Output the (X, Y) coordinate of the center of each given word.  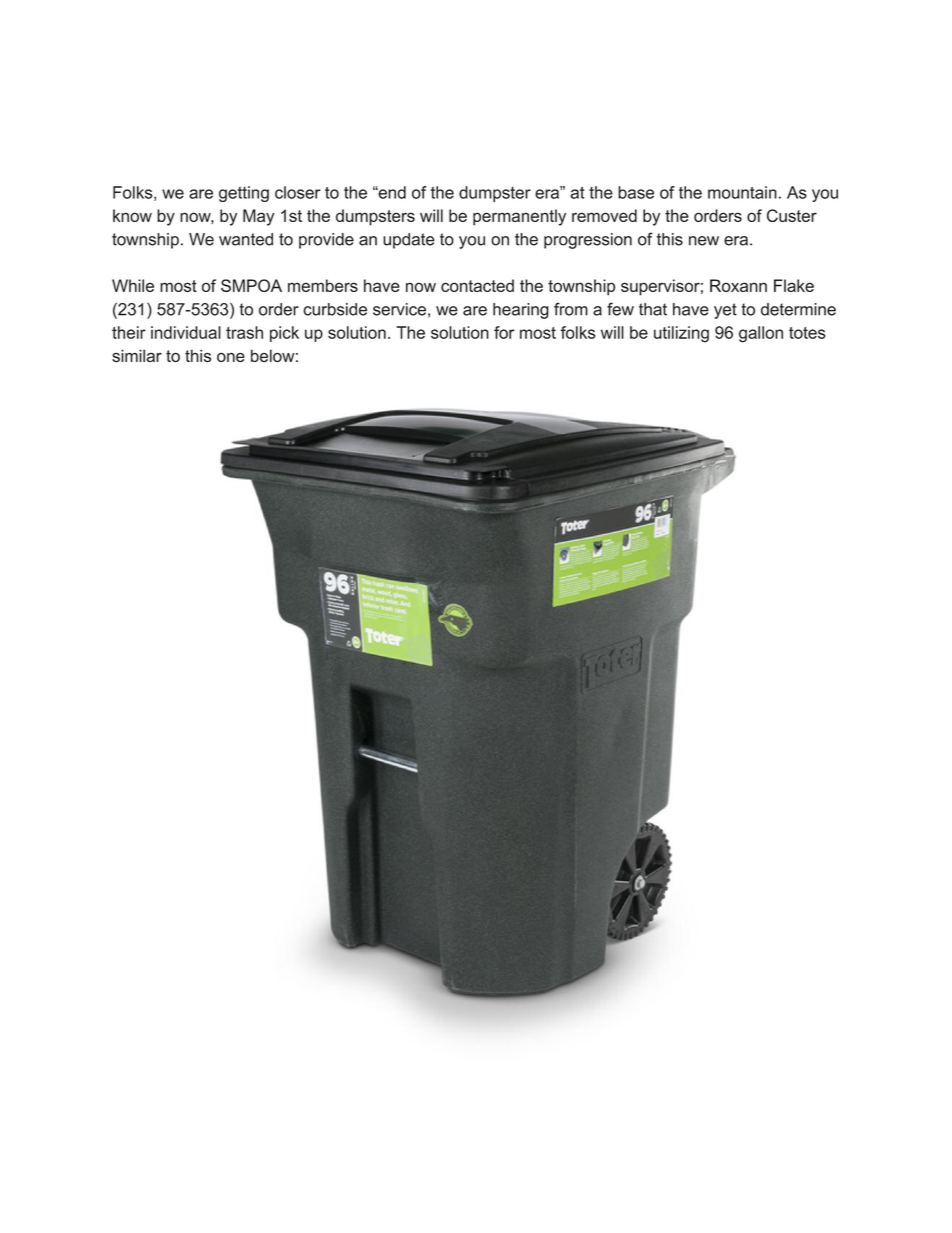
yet (725, 311)
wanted (246, 239)
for (504, 332)
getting (244, 194)
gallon (761, 334)
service (399, 309)
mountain (742, 192)
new (704, 241)
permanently (519, 217)
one (231, 357)
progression (588, 241)
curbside (335, 309)
